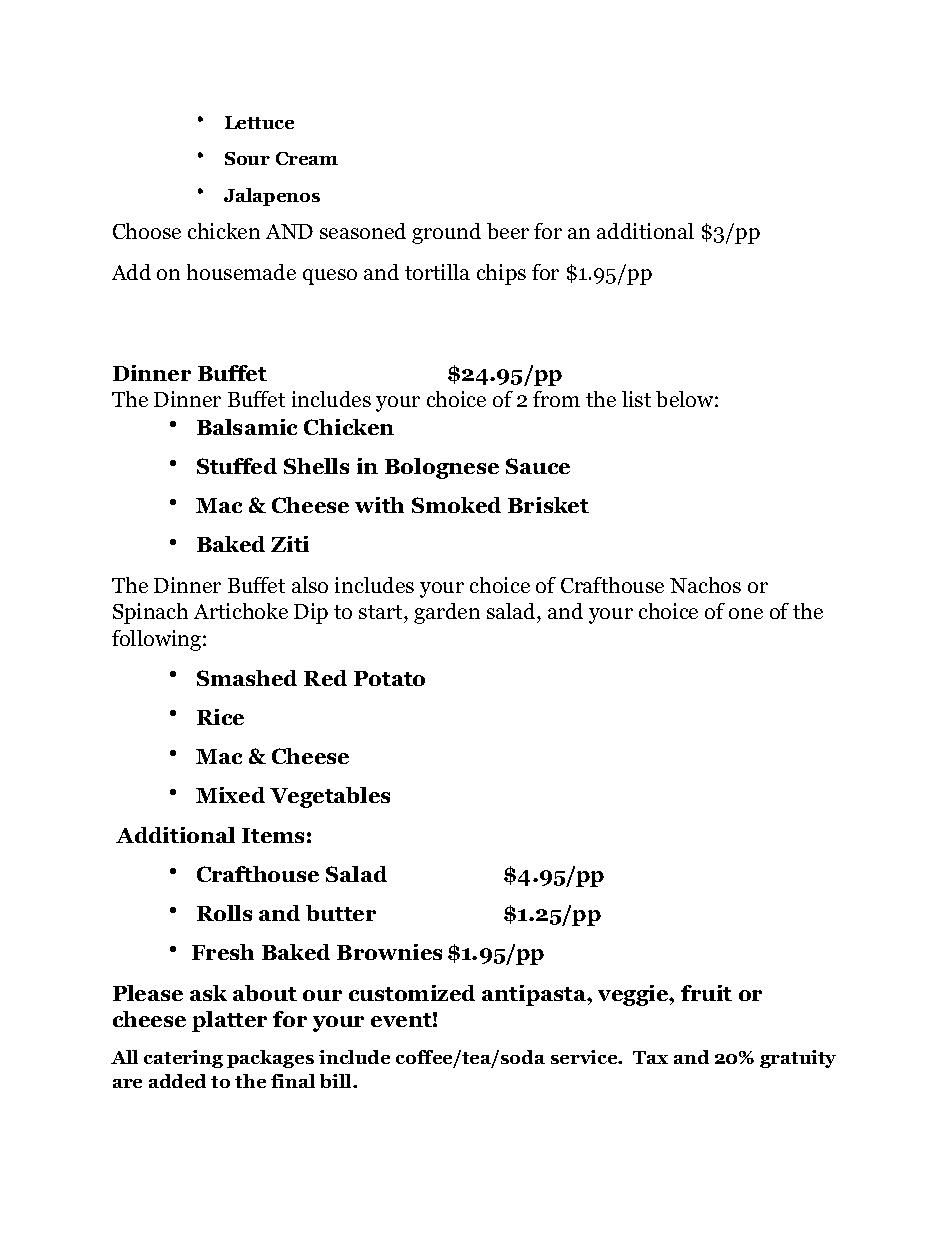 Image resolution: width=952 pixels, height=1233 pixels. I want to click on Tax, so click(650, 1057).
